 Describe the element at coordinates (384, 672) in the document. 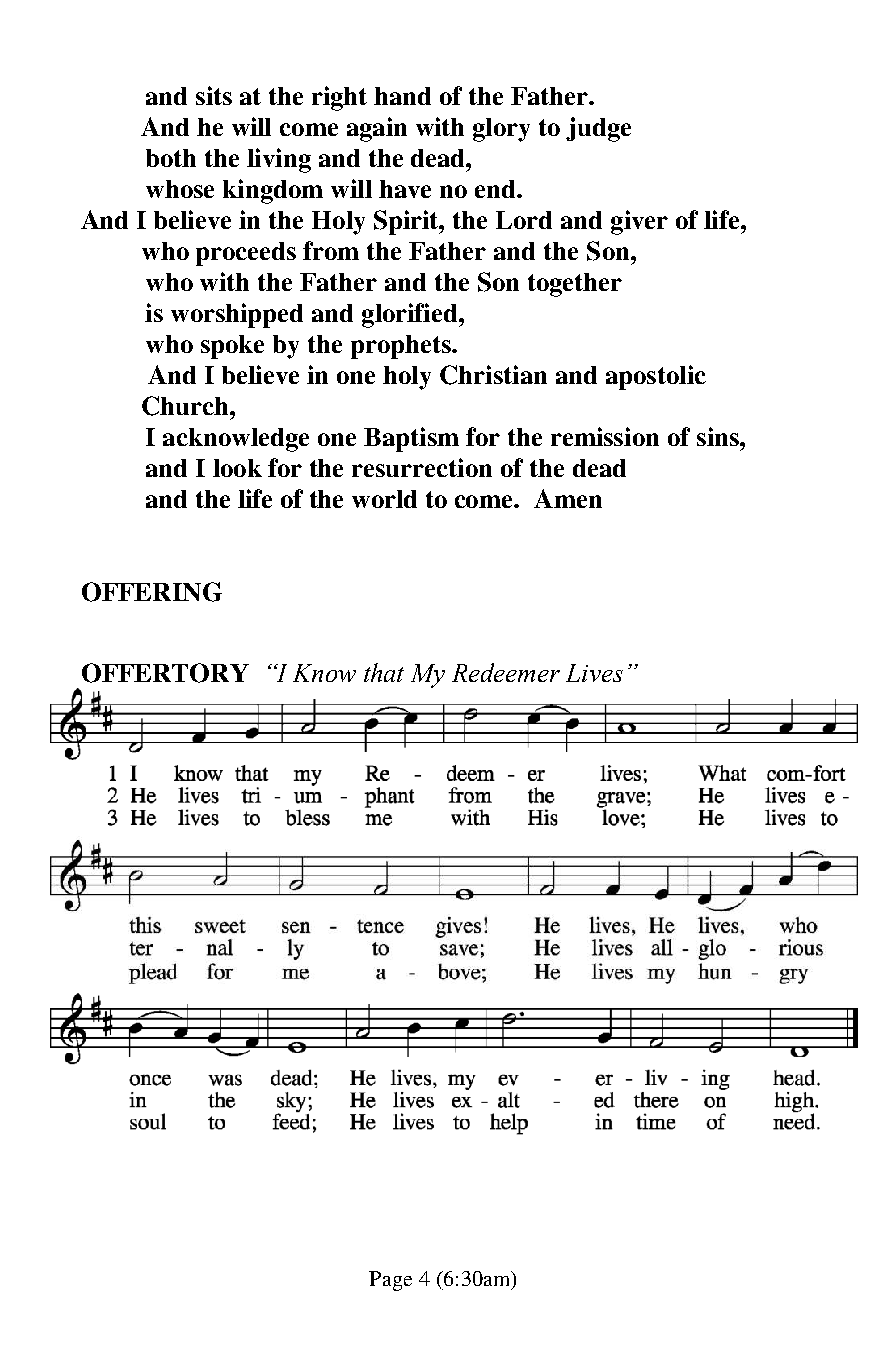

I see `that` at that location.
